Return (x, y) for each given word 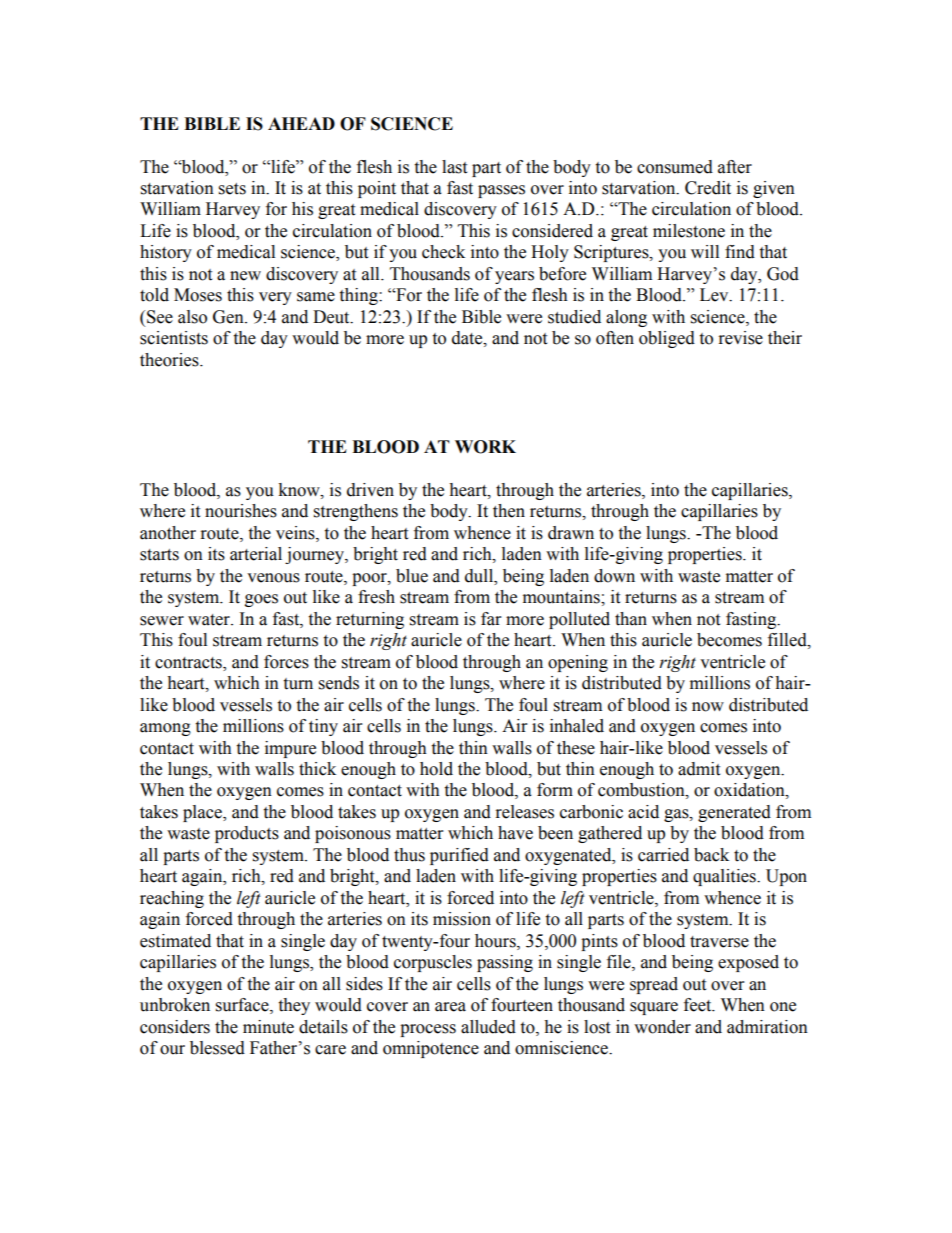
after (735, 167)
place (203, 813)
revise (741, 338)
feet (699, 1005)
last (454, 167)
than (631, 619)
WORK (485, 447)
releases (525, 812)
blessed (217, 1048)
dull (480, 576)
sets (232, 189)
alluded (488, 1027)
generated (734, 813)
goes (261, 600)
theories (170, 360)
